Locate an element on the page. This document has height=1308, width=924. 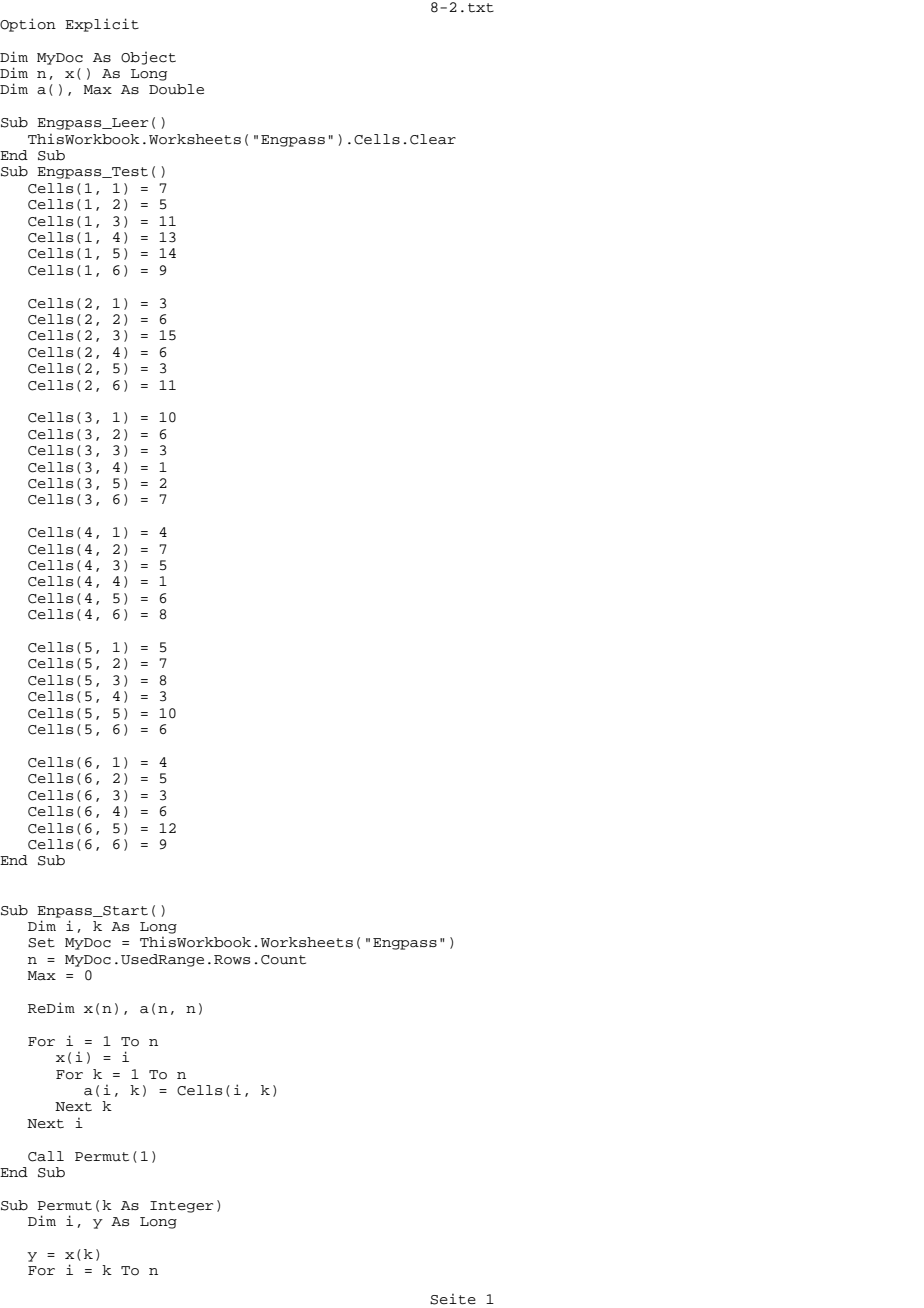
Set is located at coordinates (41, 943).
